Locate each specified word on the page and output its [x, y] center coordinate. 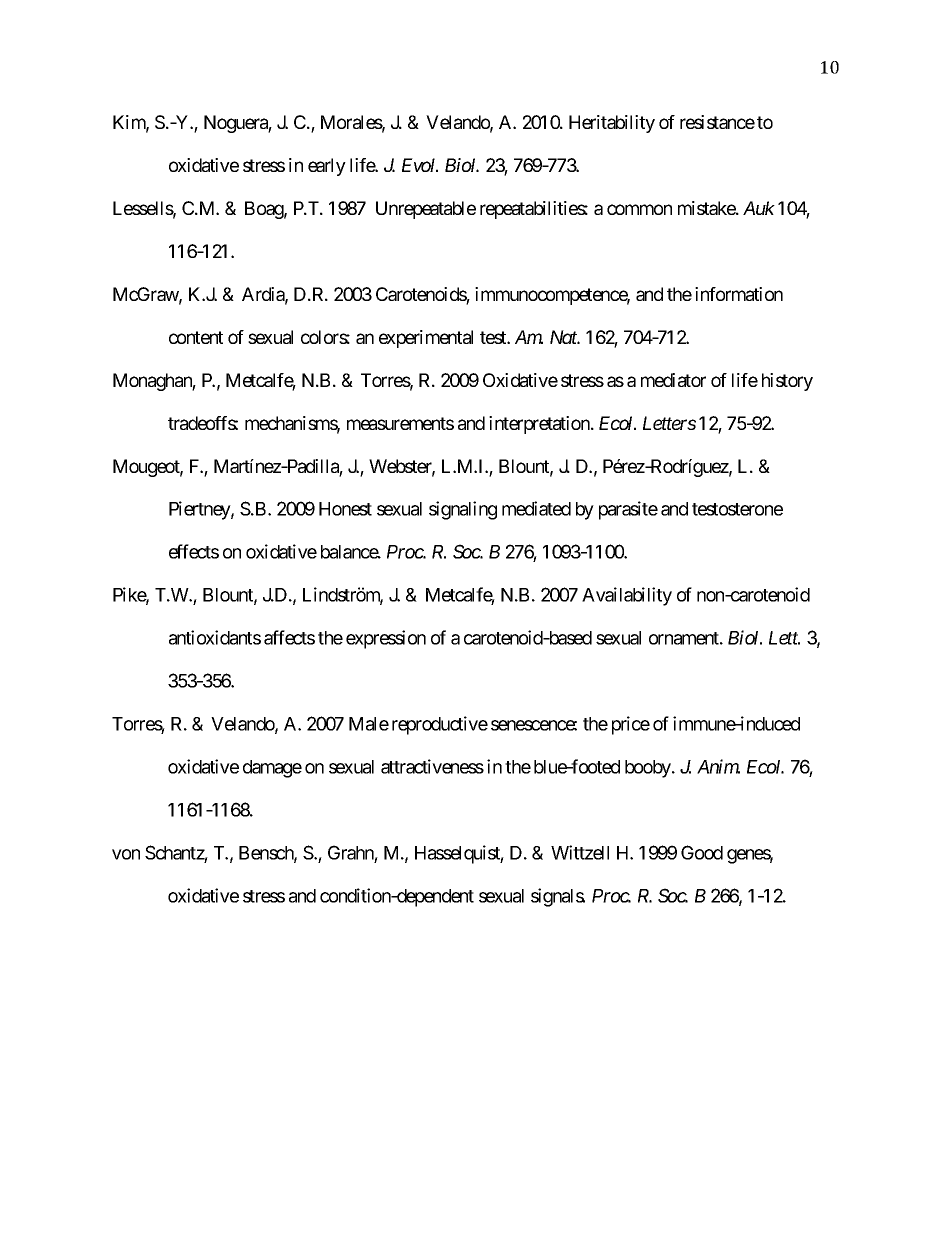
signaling [463, 510]
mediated [536, 508]
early [327, 167]
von [126, 854]
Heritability [612, 124]
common [639, 209]
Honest [345, 509]
